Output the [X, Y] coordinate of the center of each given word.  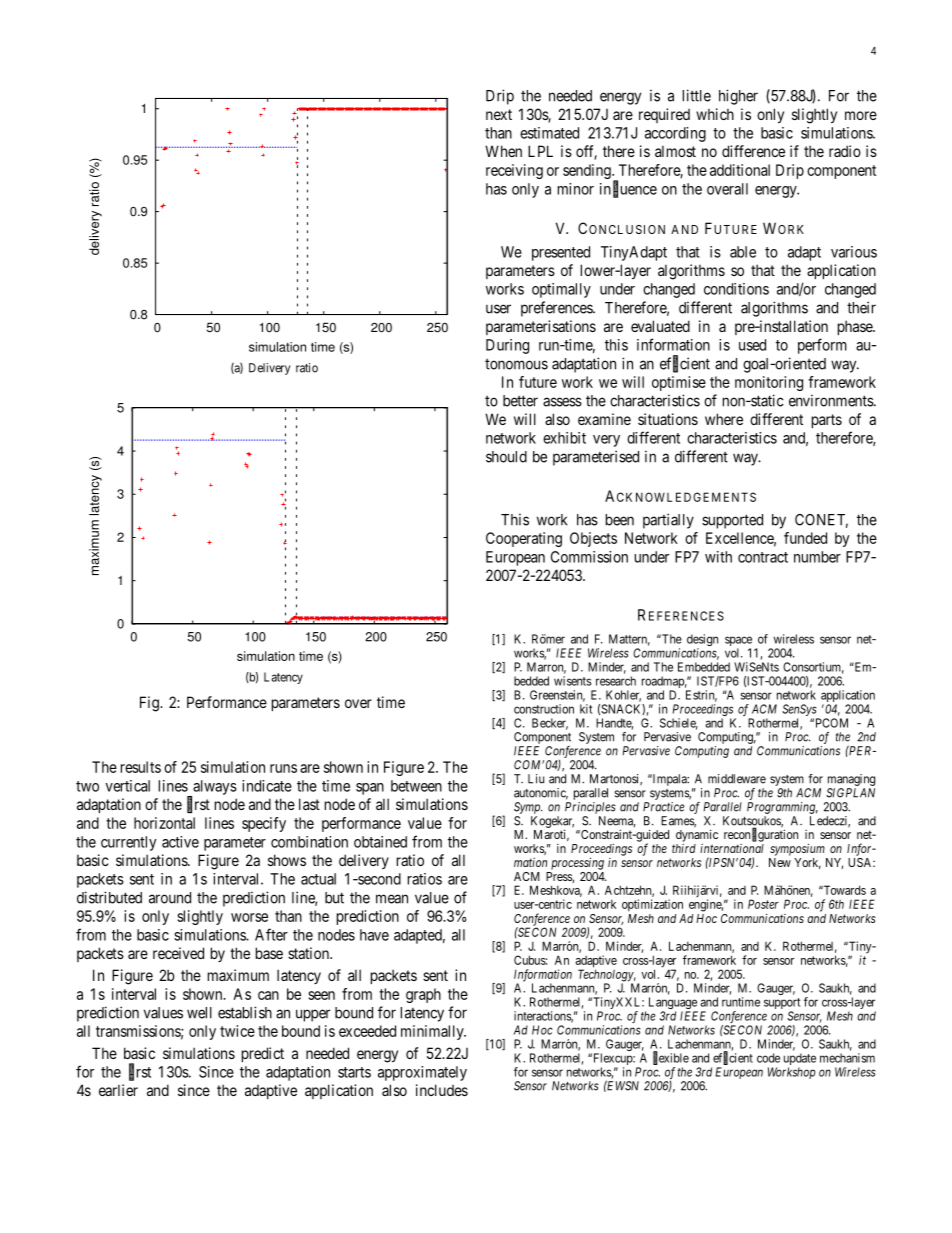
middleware [737, 779]
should [506, 457]
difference [753, 151]
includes [442, 1090]
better [520, 401]
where [724, 419]
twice [237, 1031]
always [214, 788]
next [499, 114]
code [768, 1058]
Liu [536, 779]
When [503, 151]
